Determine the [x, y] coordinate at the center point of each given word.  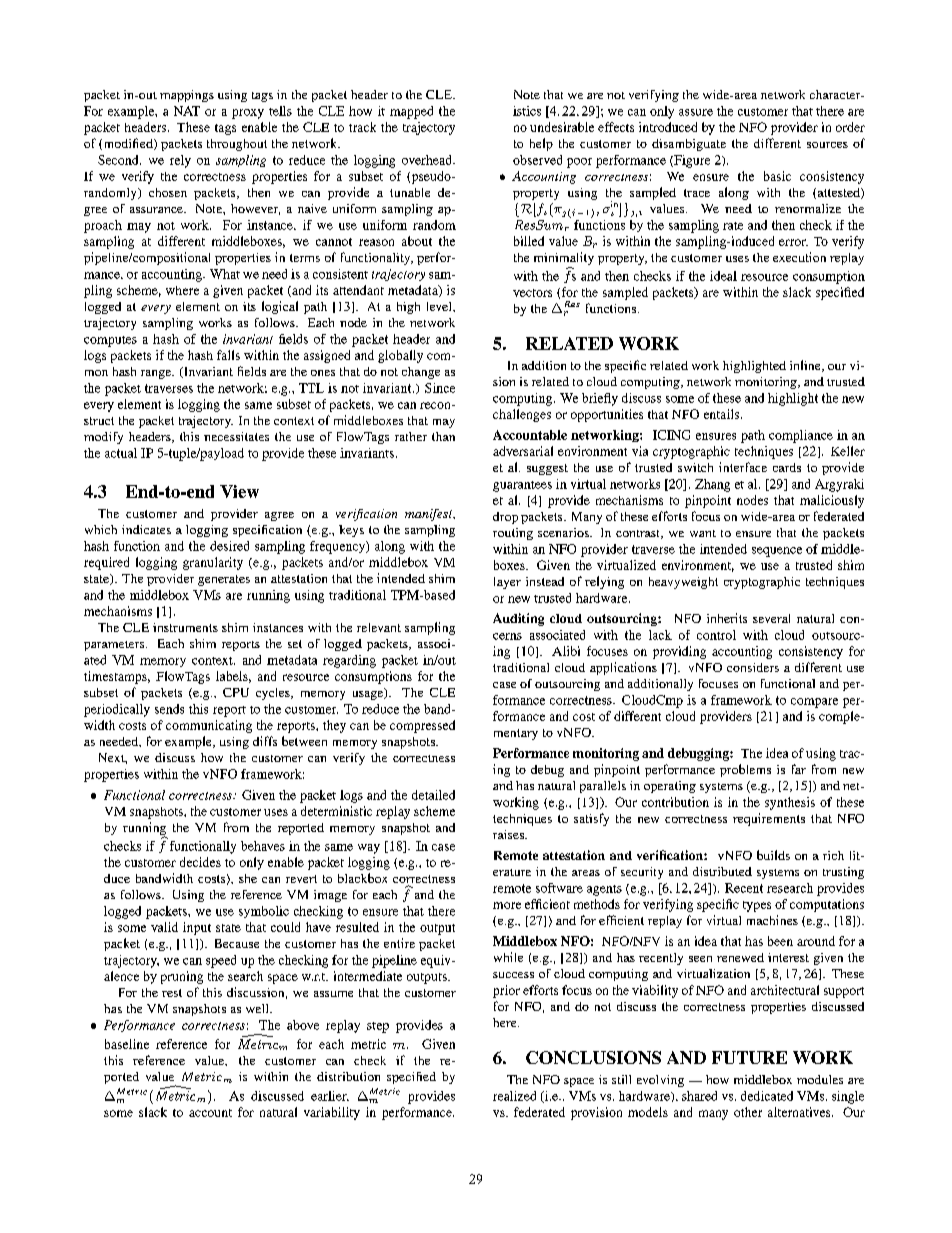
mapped [411, 112]
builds [773, 855]
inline [806, 366]
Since [440, 388]
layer [507, 583]
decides [200, 862]
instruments [185, 627]
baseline [127, 1044]
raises [509, 834]
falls [228, 355]
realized [514, 1096]
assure [696, 112]
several [771, 618]
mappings [187, 96]
